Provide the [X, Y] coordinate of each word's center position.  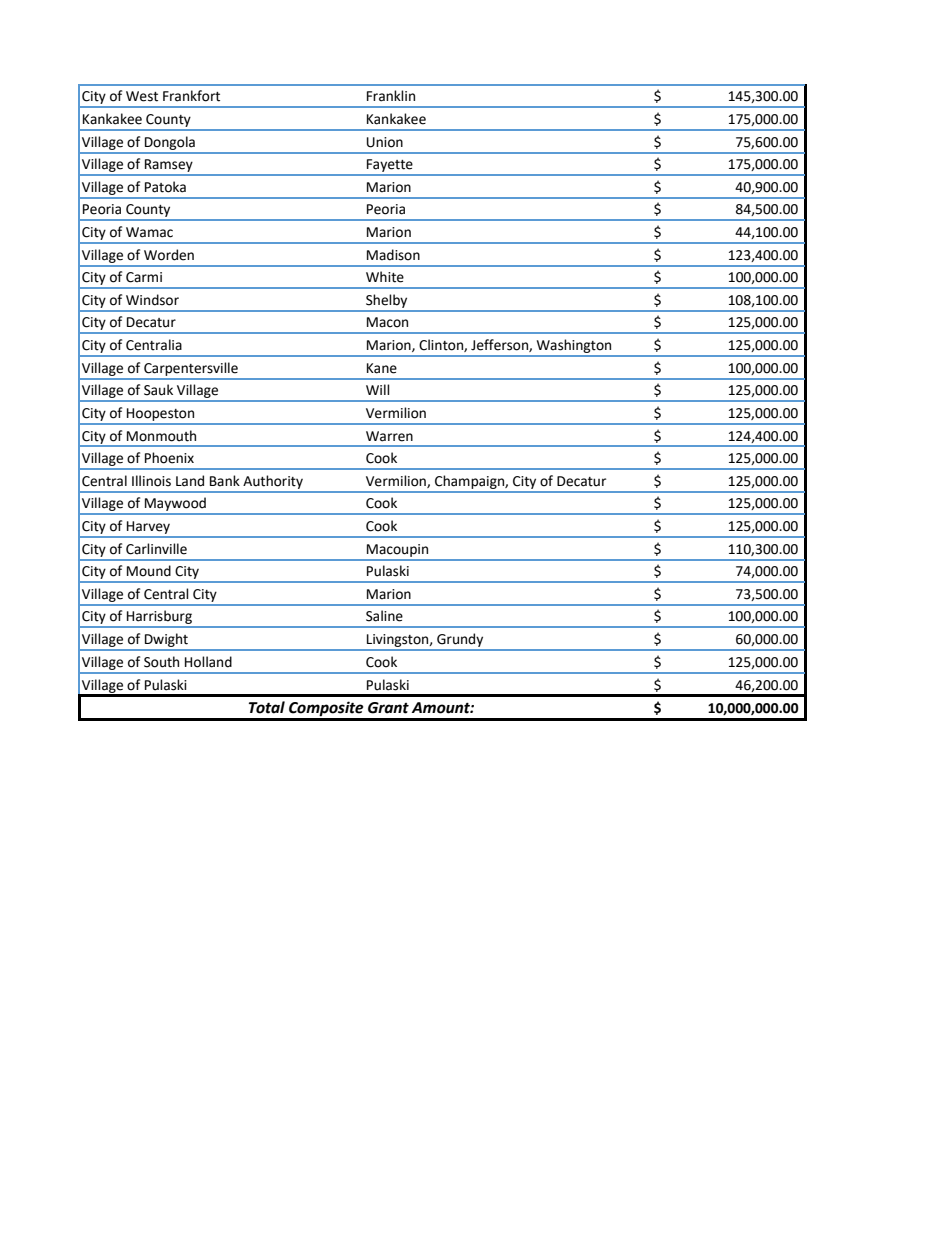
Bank [225, 481]
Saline [384, 616]
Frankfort [191, 96]
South [161, 662]
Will [378, 389]
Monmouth [161, 436]
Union [385, 142]
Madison [393, 255]
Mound [149, 571]
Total [267, 707]
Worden [169, 255]
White [385, 277]
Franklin [391, 96]
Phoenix [169, 458]
